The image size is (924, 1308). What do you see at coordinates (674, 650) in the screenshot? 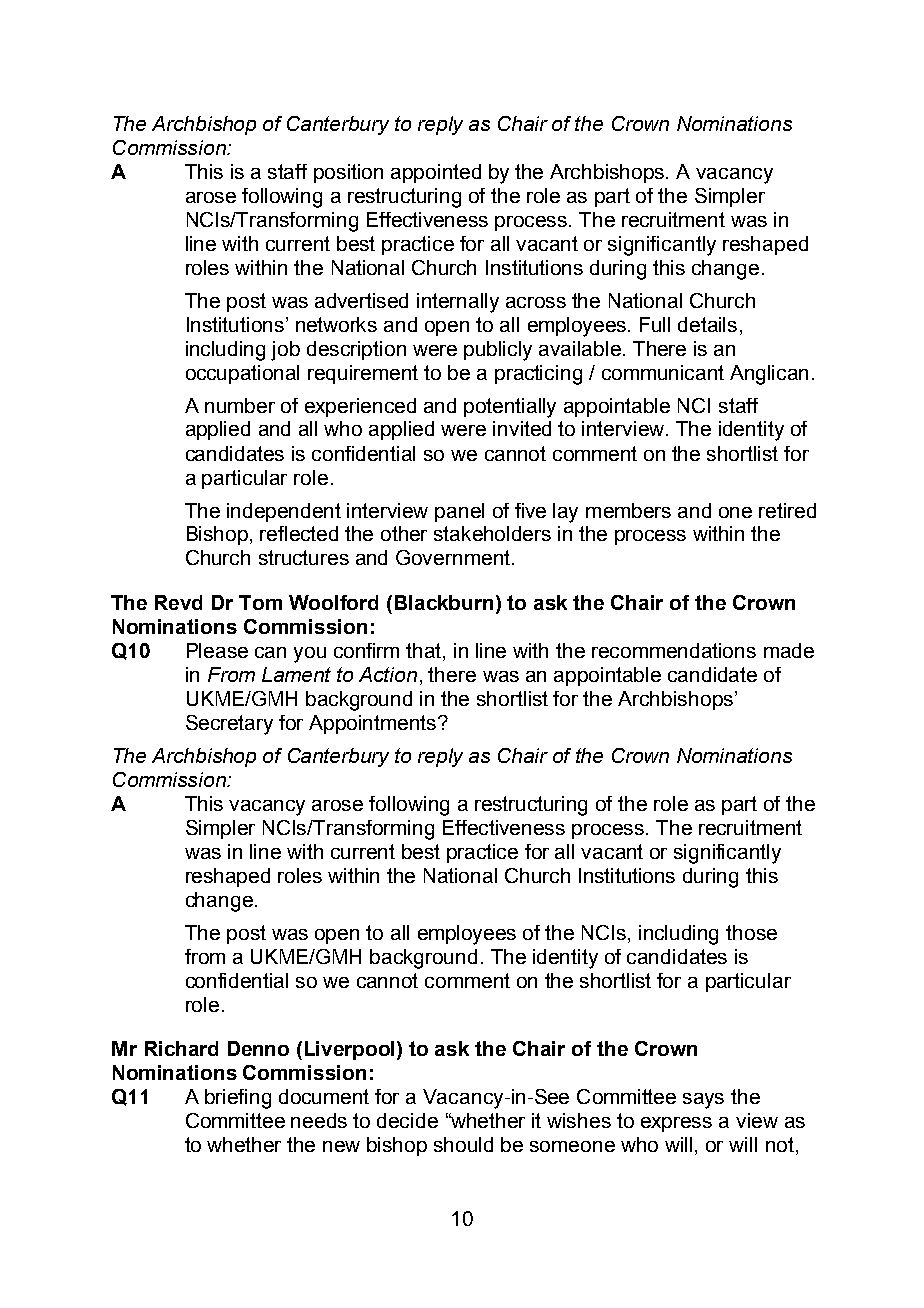
I see `recommendations` at bounding box center [674, 650].
